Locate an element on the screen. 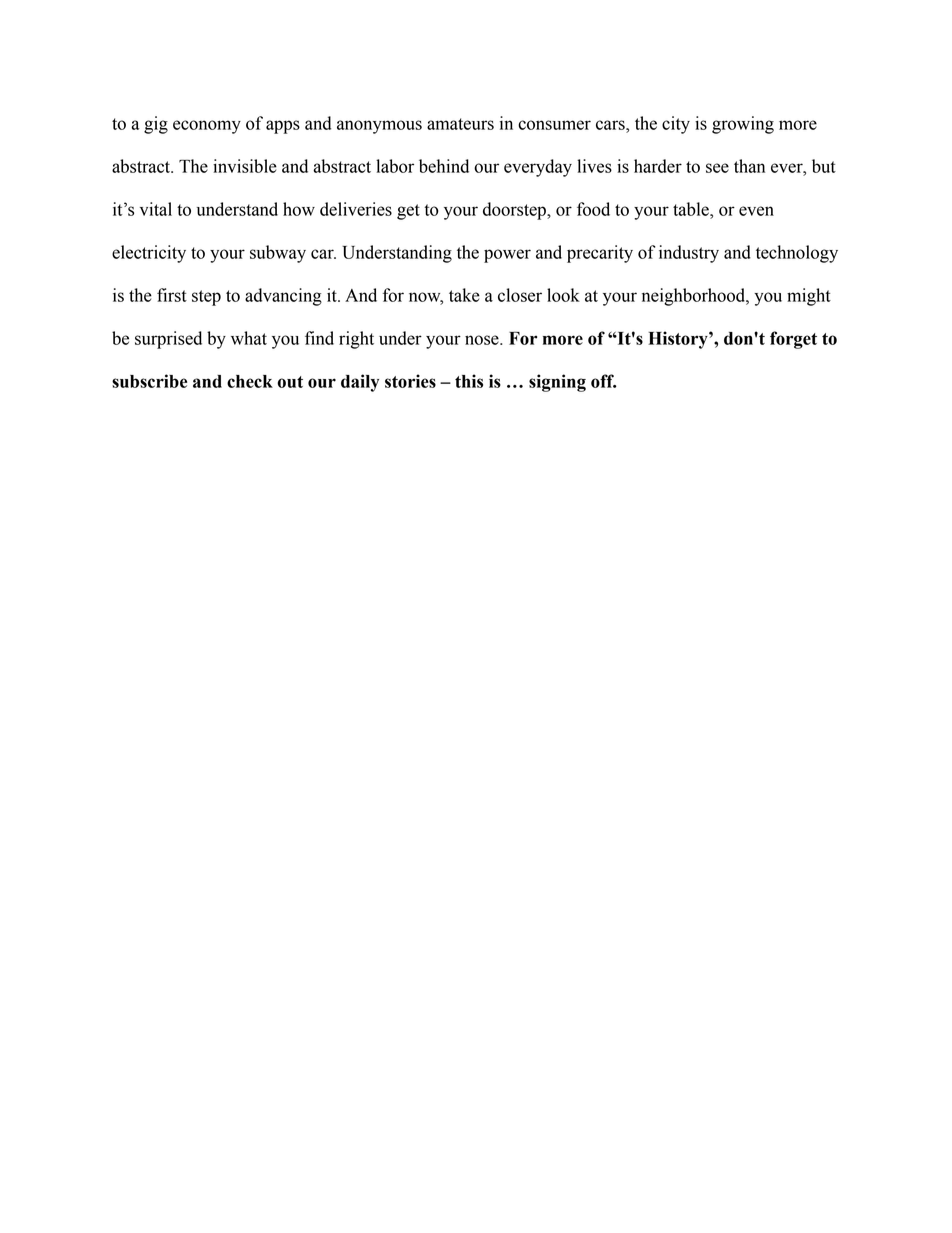 The width and height of the screenshot is (952, 1233). this is located at coordinates (469, 381).
